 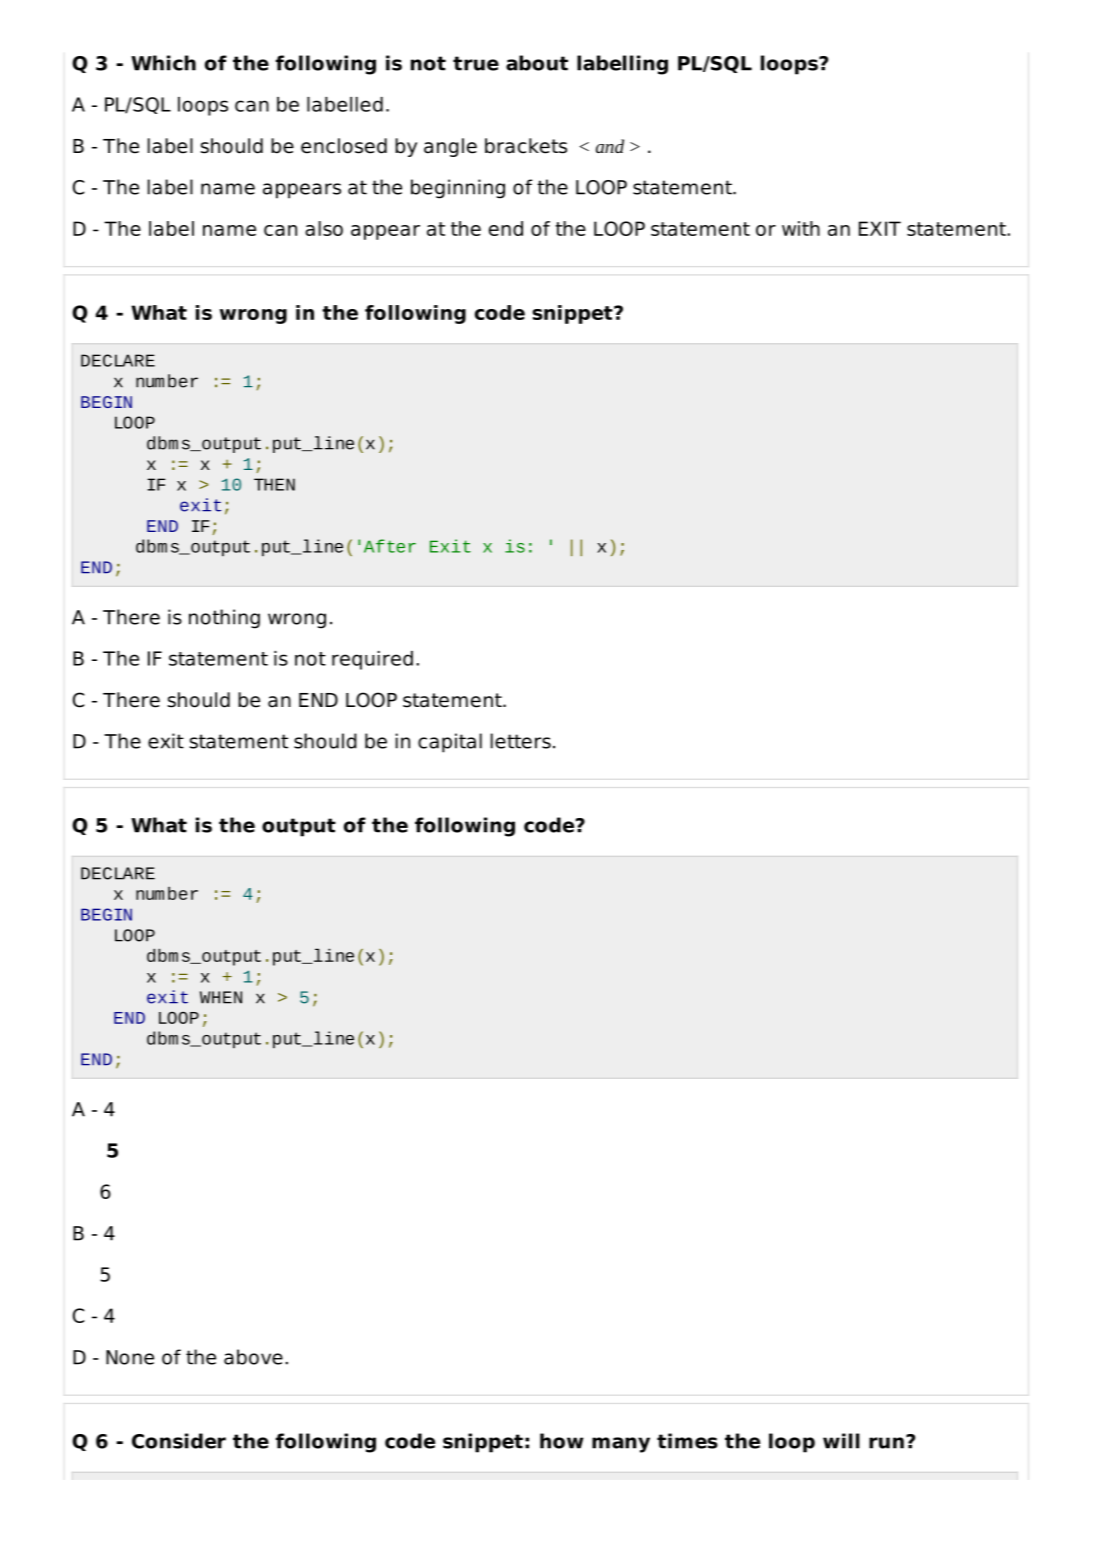 I want to click on letters, so click(x=521, y=741).
